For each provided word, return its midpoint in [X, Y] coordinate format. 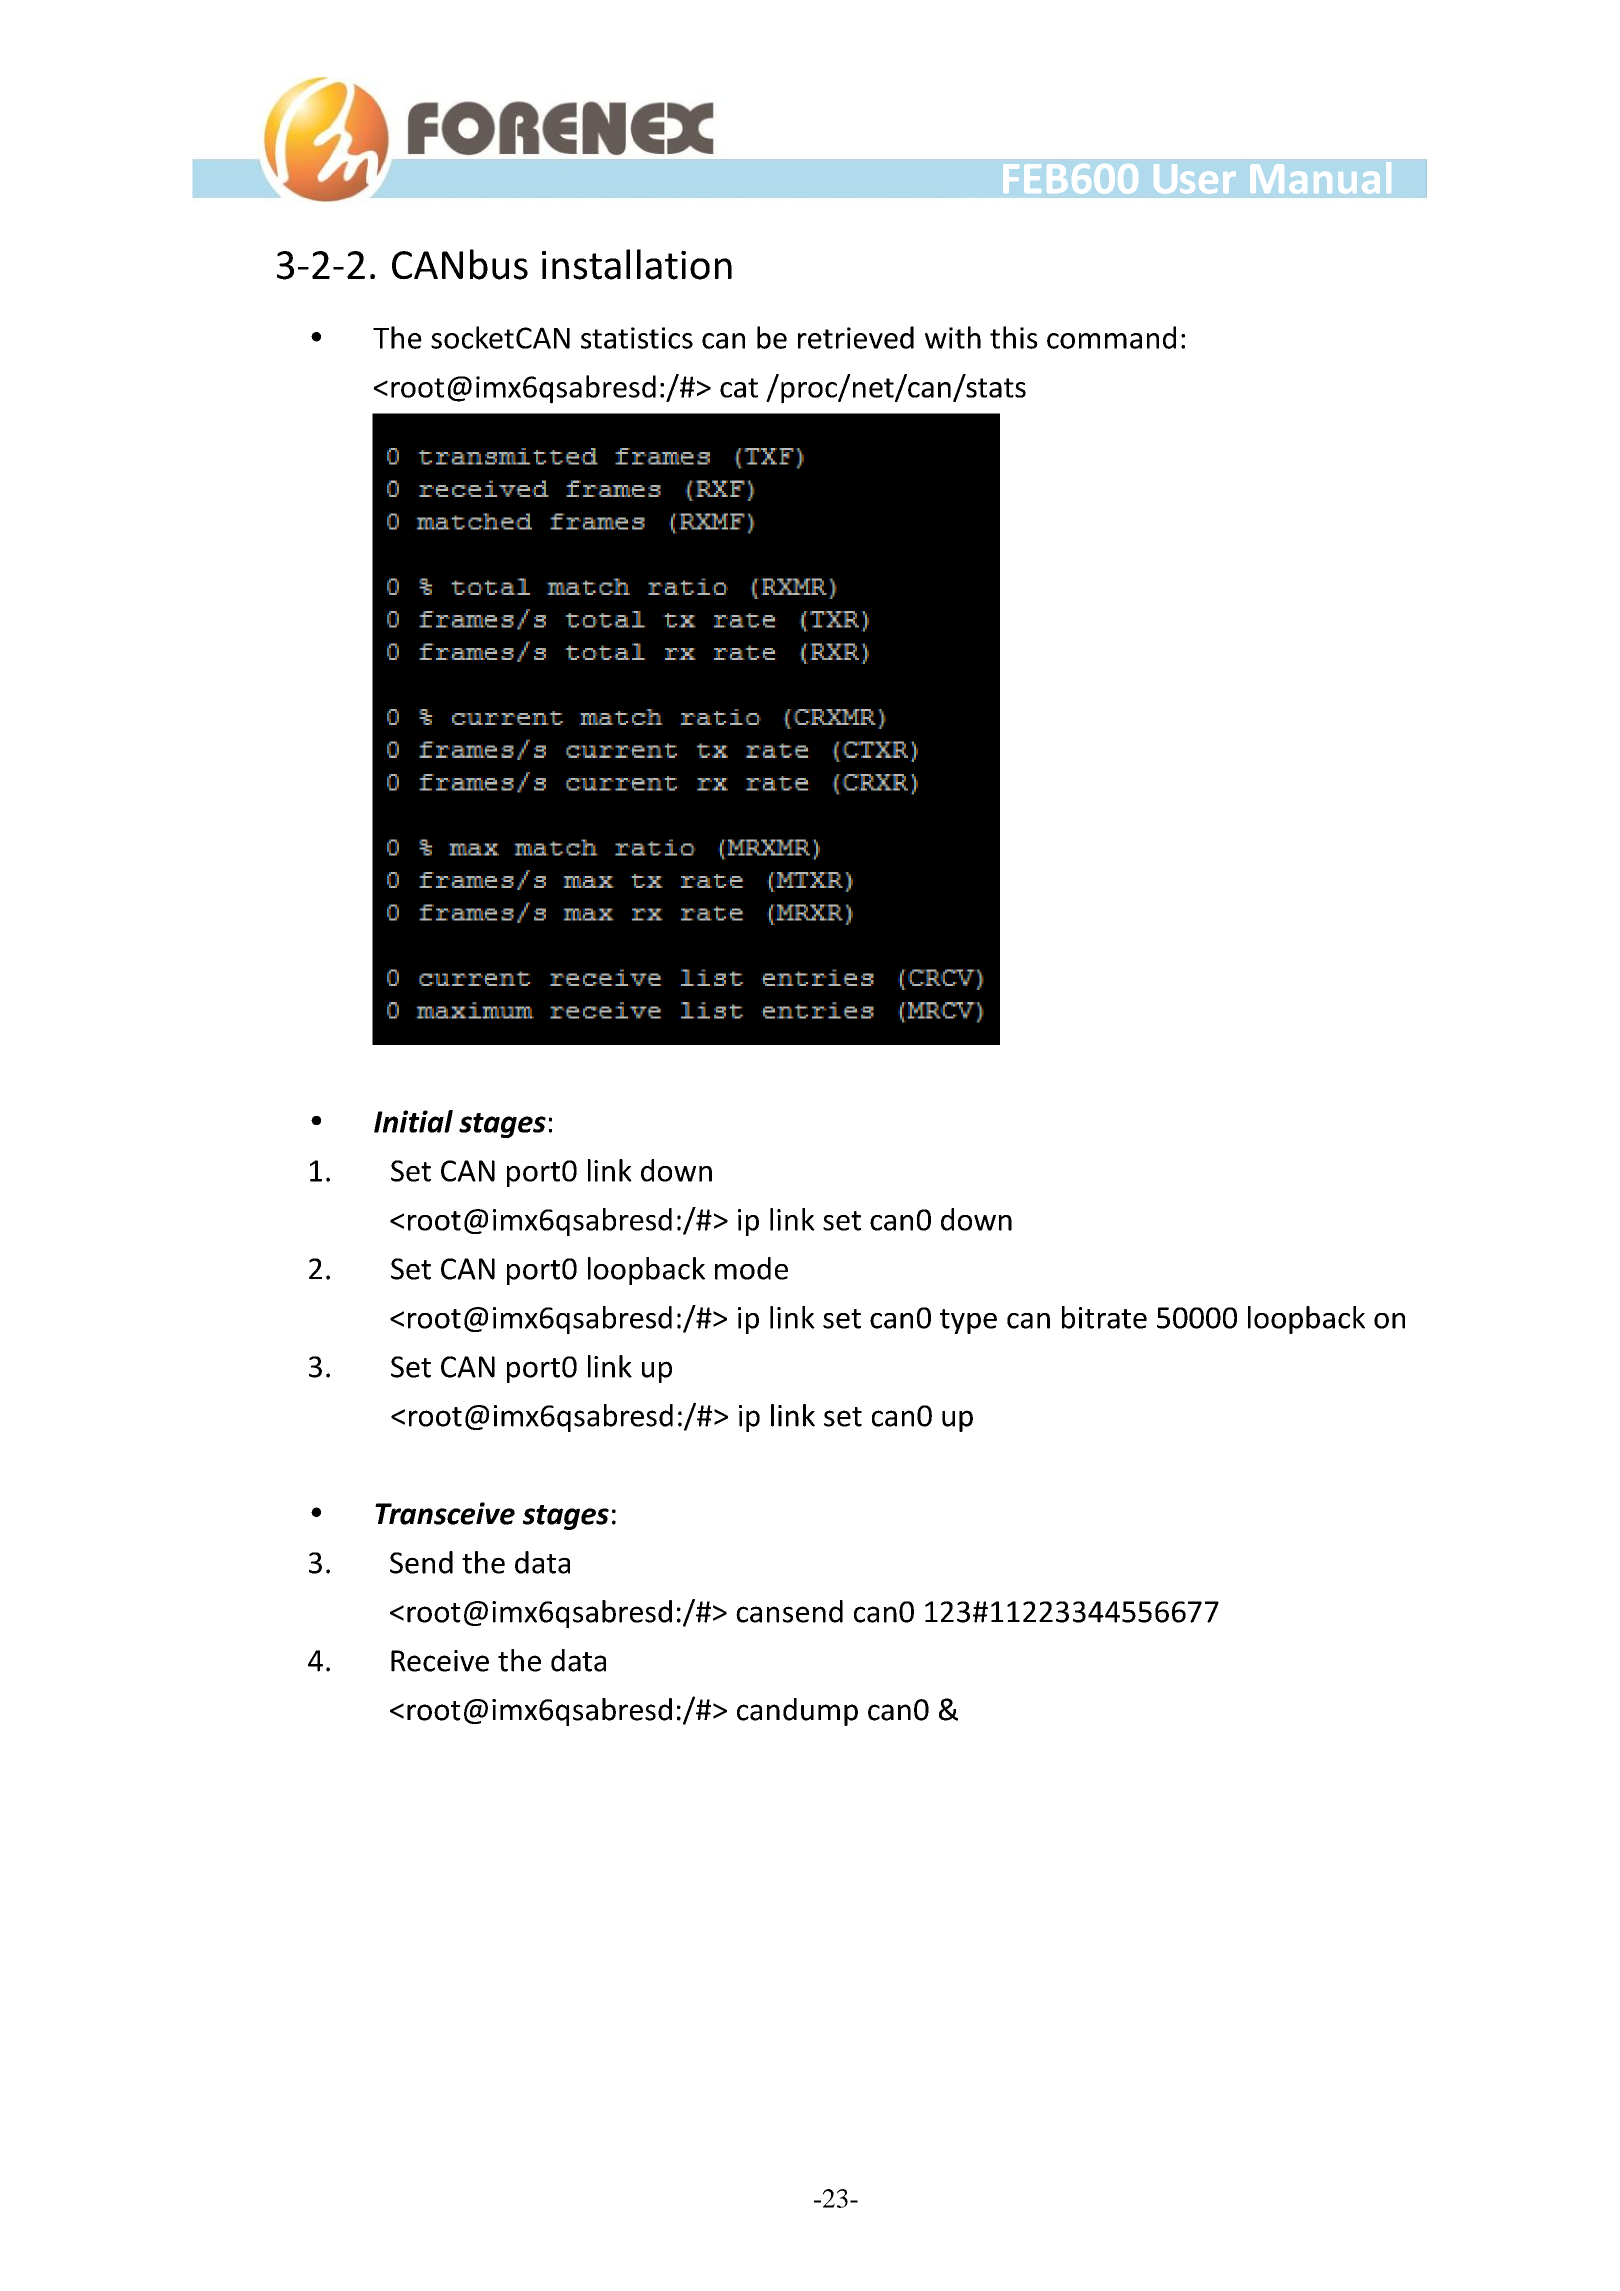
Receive [440, 1661]
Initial [413, 1121]
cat [739, 388]
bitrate [1104, 1317]
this [1014, 337]
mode [751, 1268]
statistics [637, 338]
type [968, 1321]
